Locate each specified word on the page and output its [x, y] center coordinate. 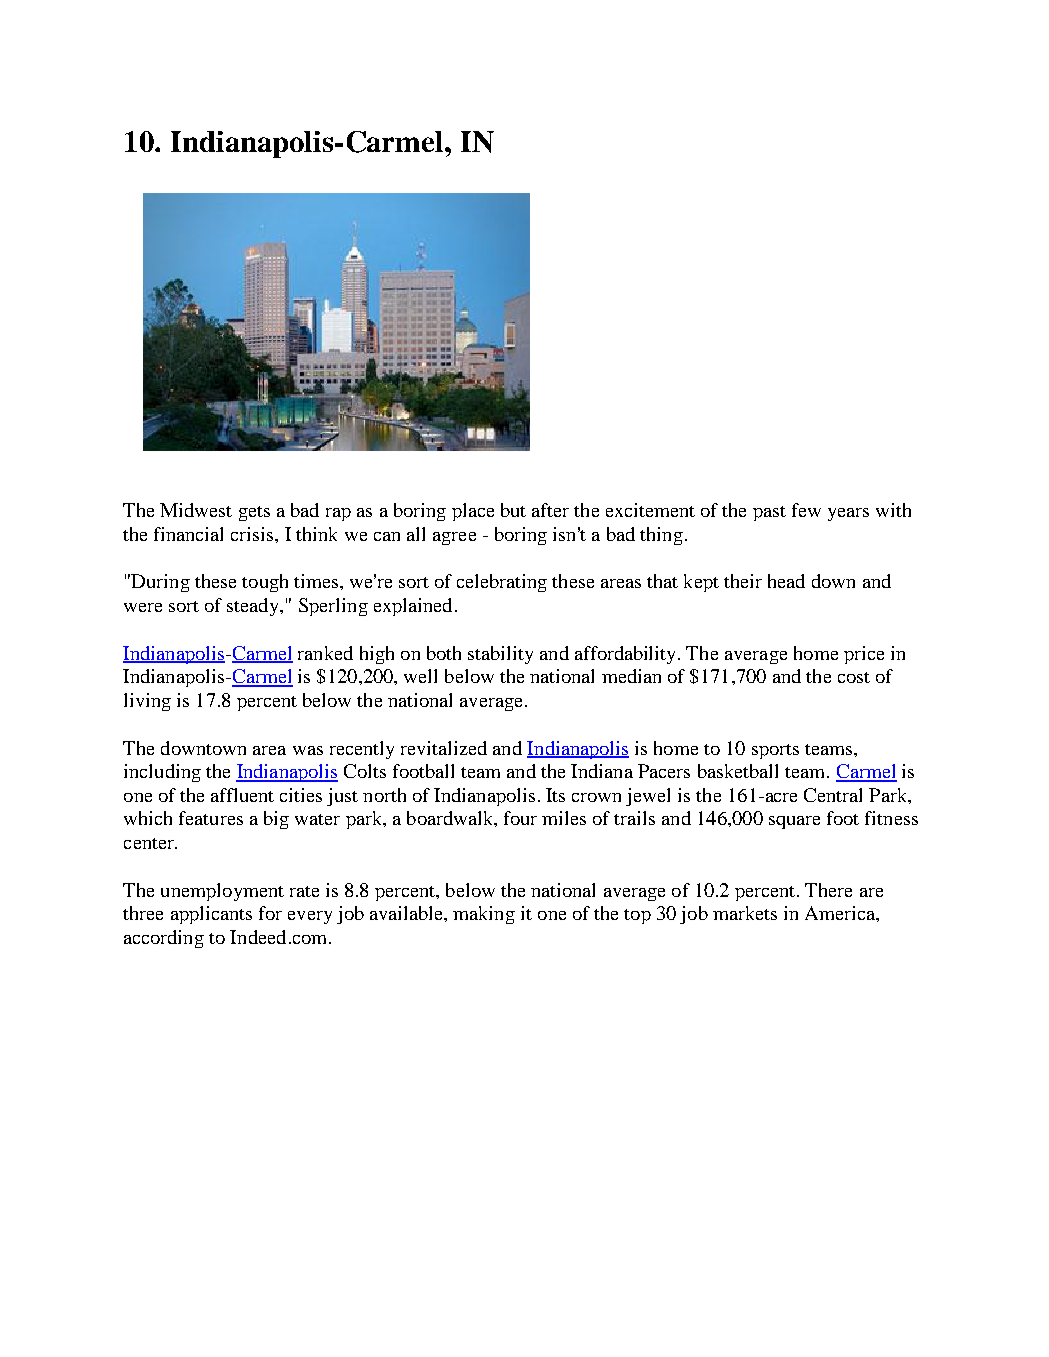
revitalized [444, 748]
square [794, 822]
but [513, 510]
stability [500, 655]
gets [254, 513]
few [806, 510]
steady [254, 607]
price [864, 655]
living [147, 702]
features [211, 818]
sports [775, 751]
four [520, 818]
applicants [211, 915]
